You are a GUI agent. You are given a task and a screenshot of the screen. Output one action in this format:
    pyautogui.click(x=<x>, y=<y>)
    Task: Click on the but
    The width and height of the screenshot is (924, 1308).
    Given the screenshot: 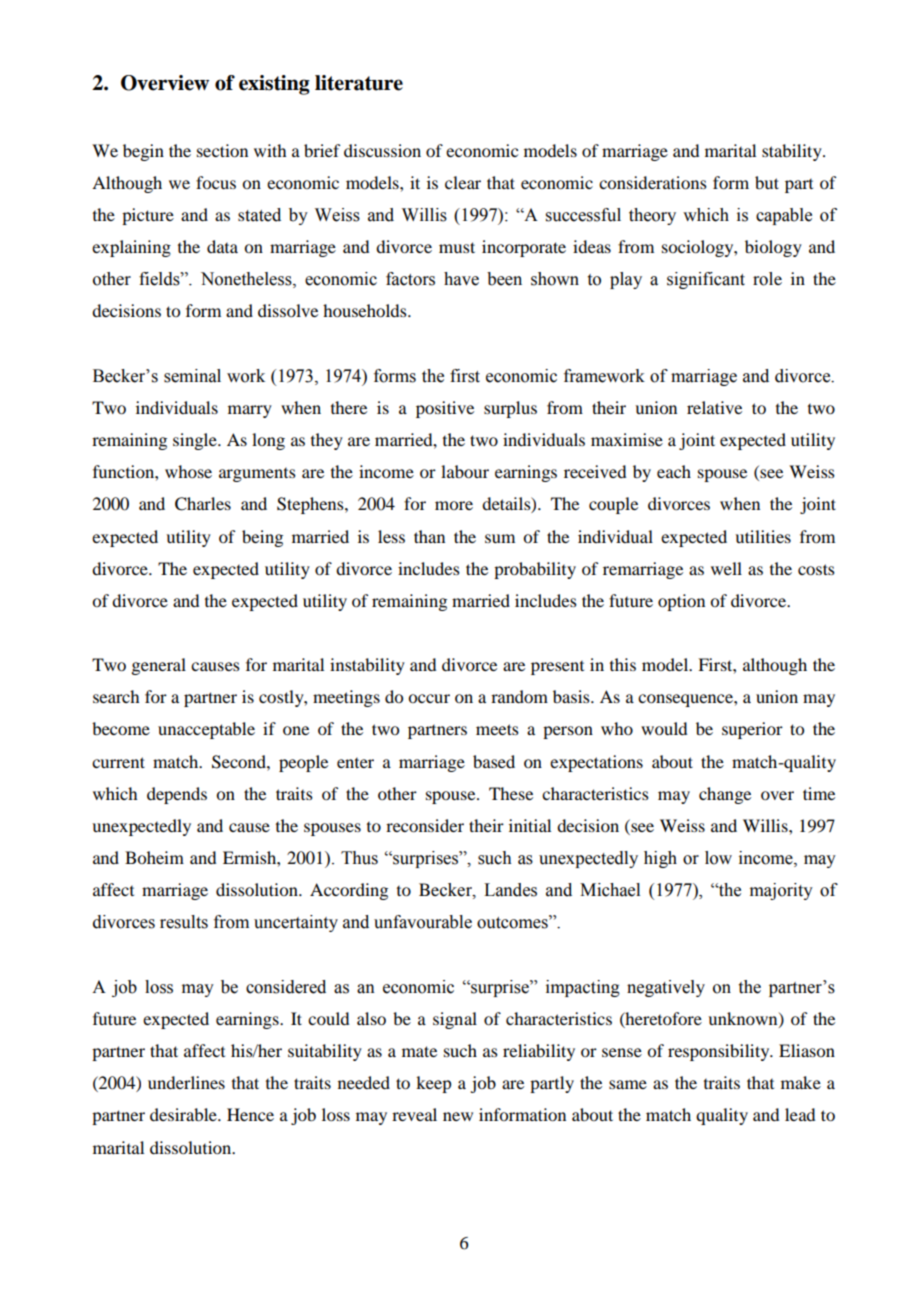 What is the action you would take?
    pyautogui.click(x=767, y=182)
